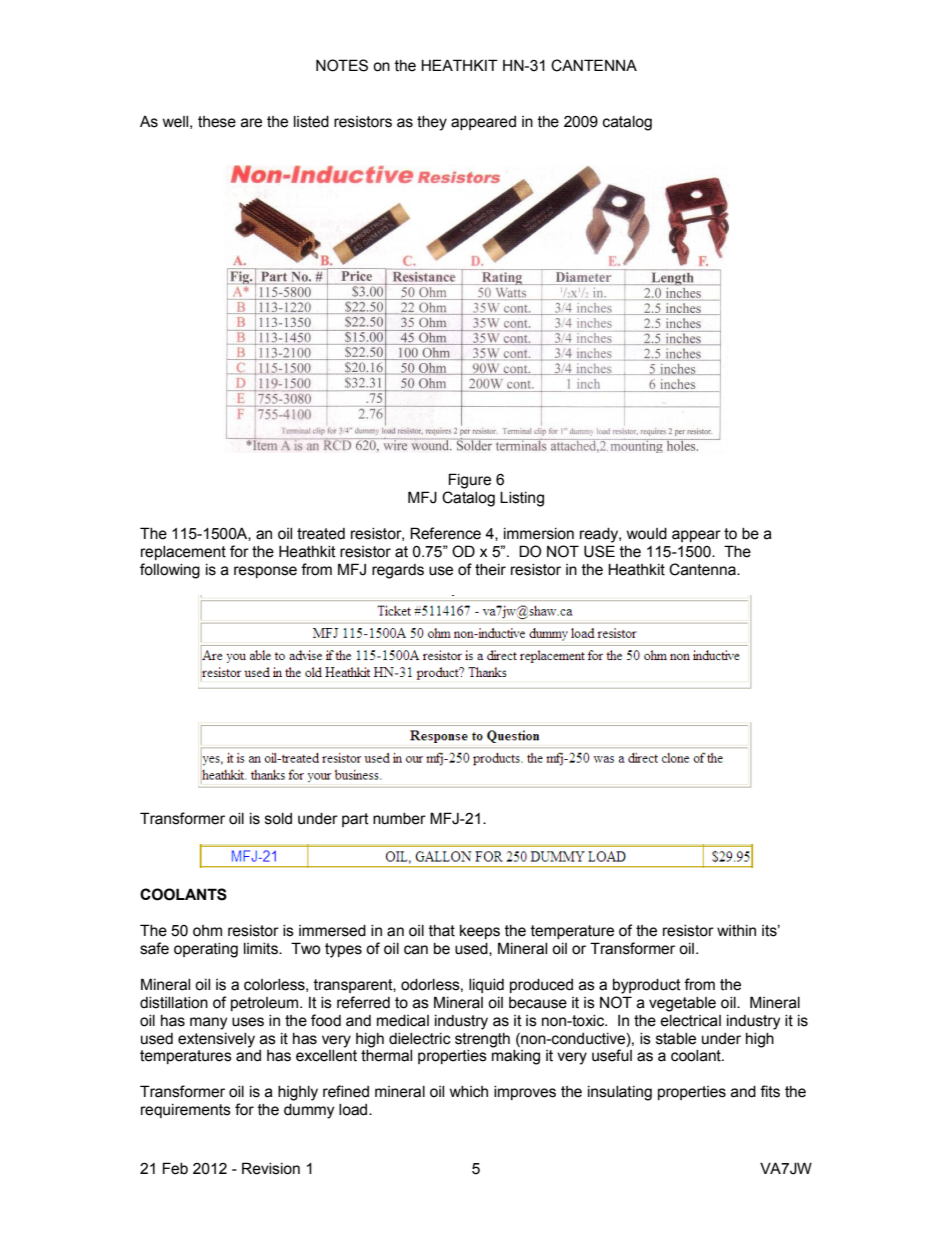  Describe the element at coordinates (647, 534) in the document. I see `would` at that location.
